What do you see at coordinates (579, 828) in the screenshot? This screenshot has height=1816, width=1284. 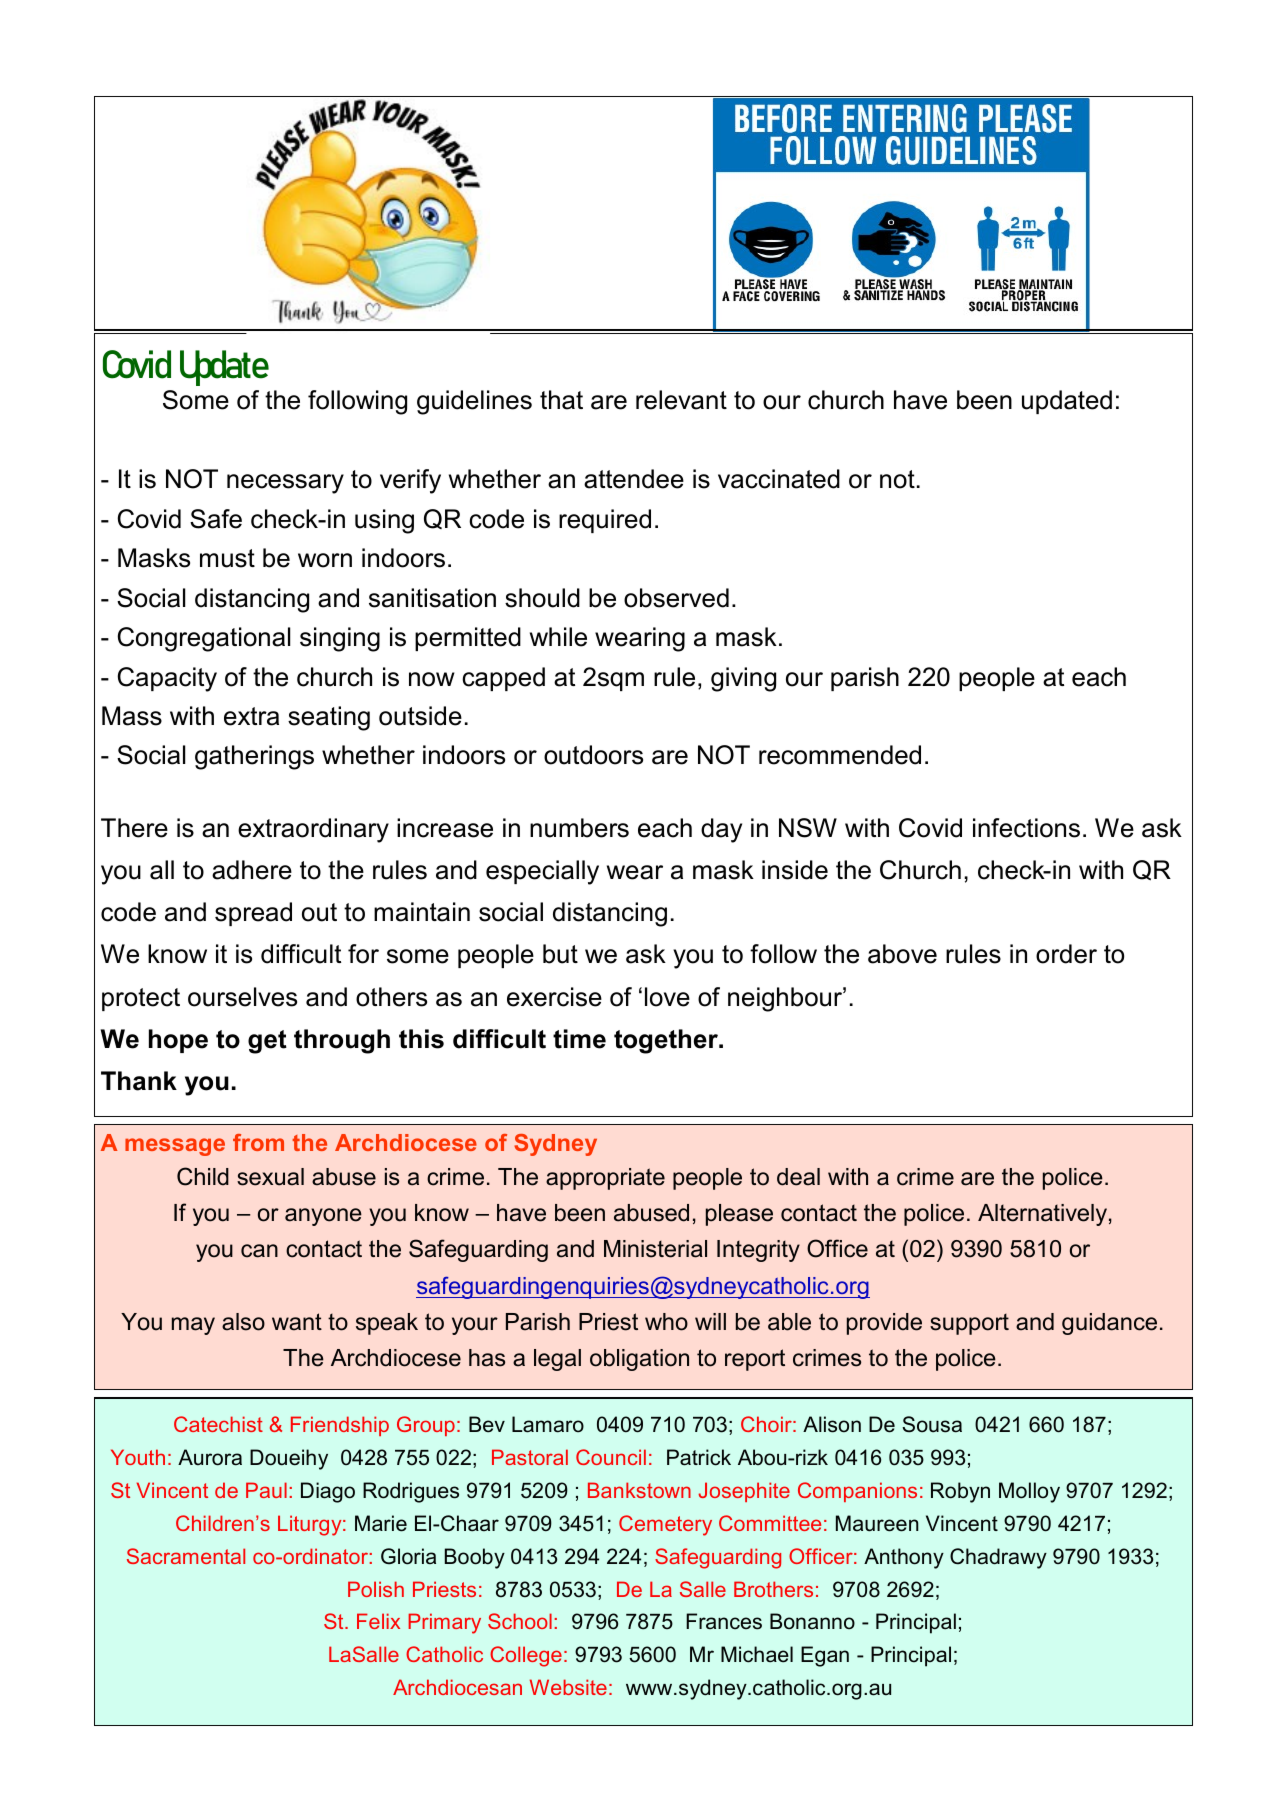 I see `numbers` at bounding box center [579, 828].
